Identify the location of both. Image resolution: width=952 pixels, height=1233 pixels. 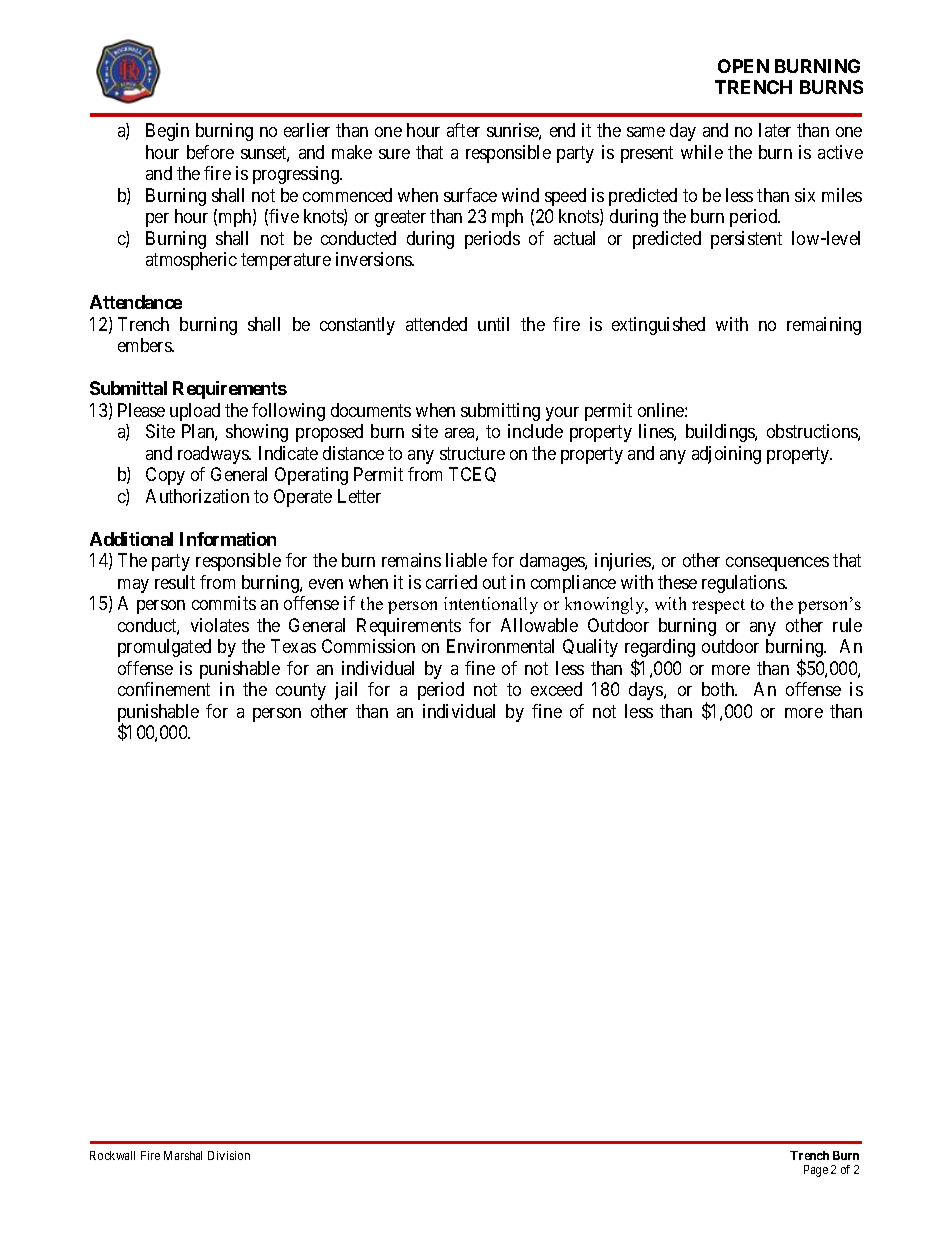
(719, 689).
